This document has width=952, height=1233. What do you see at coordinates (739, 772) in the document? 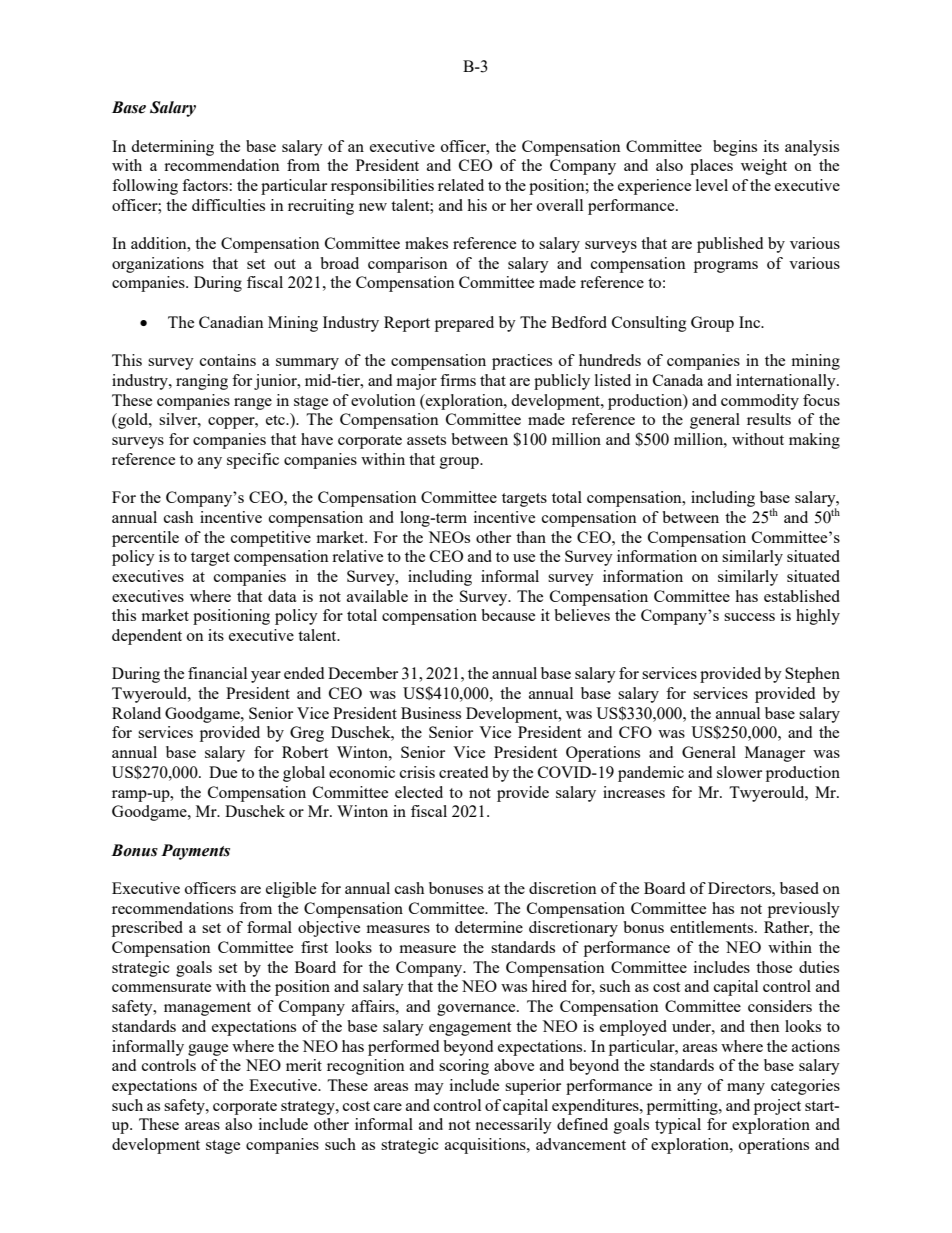
I see `slower` at bounding box center [739, 772].
